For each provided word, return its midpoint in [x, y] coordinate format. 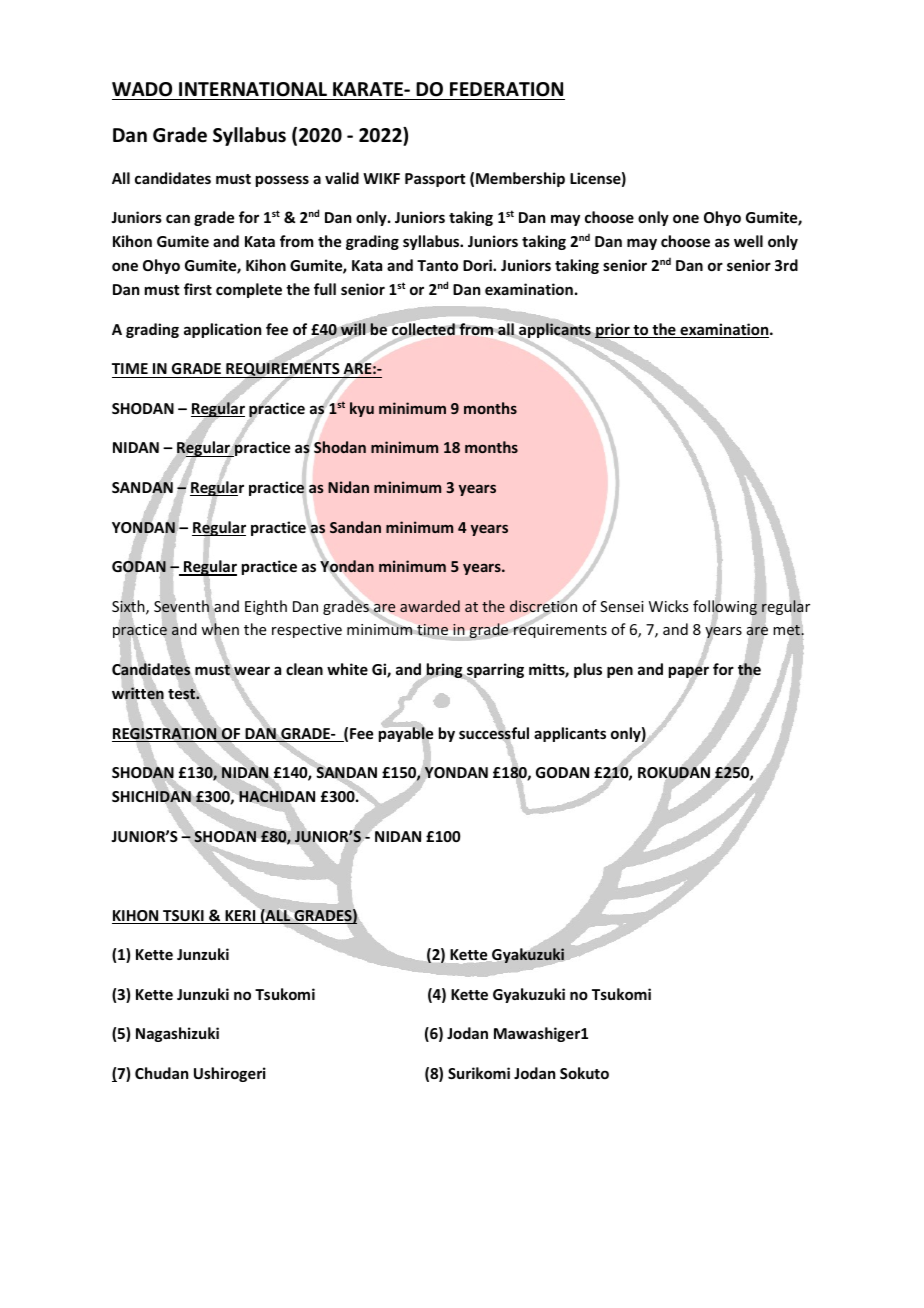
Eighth [266, 607]
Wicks [668, 606]
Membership [520, 179]
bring [444, 672]
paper [689, 673]
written [138, 693]
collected [423, 329]
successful [494, 733]
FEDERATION [506, 89]
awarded [430, 606]
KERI [240, 917]
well [748, 241]
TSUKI [183, 917]
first [198, 289]
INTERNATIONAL [253, 89]
